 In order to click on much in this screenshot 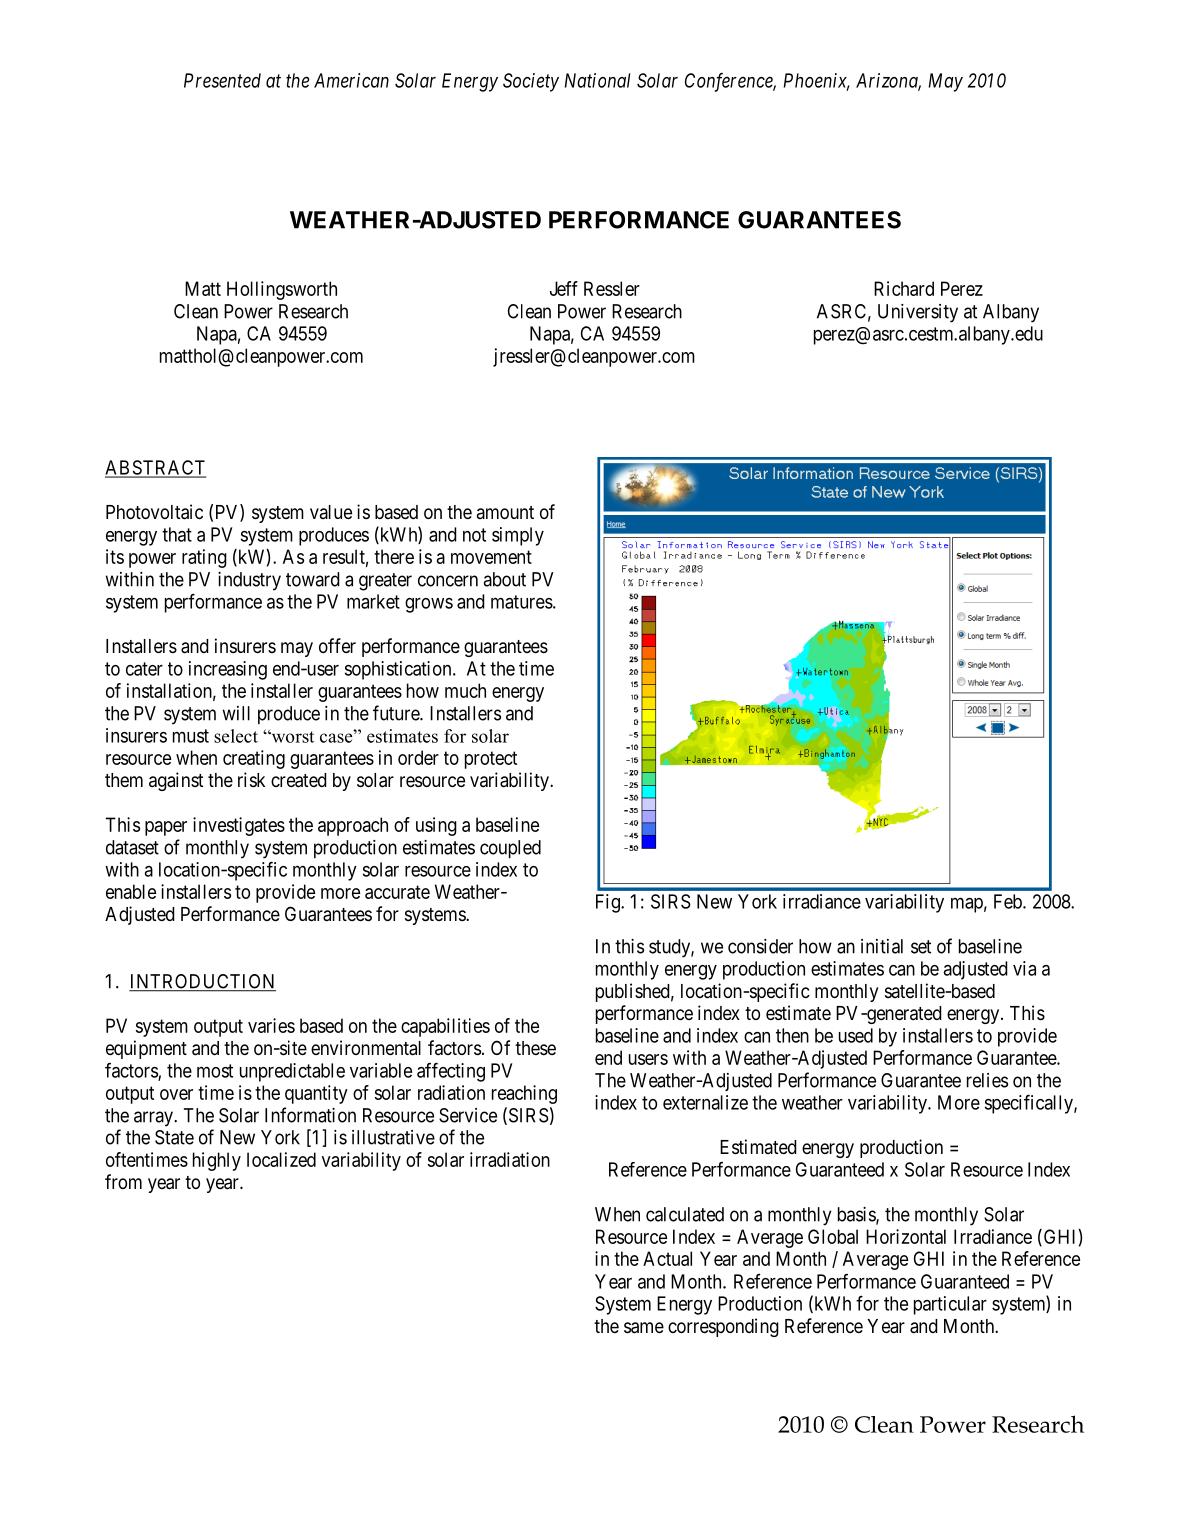, I will do `click(465, 690)`.
